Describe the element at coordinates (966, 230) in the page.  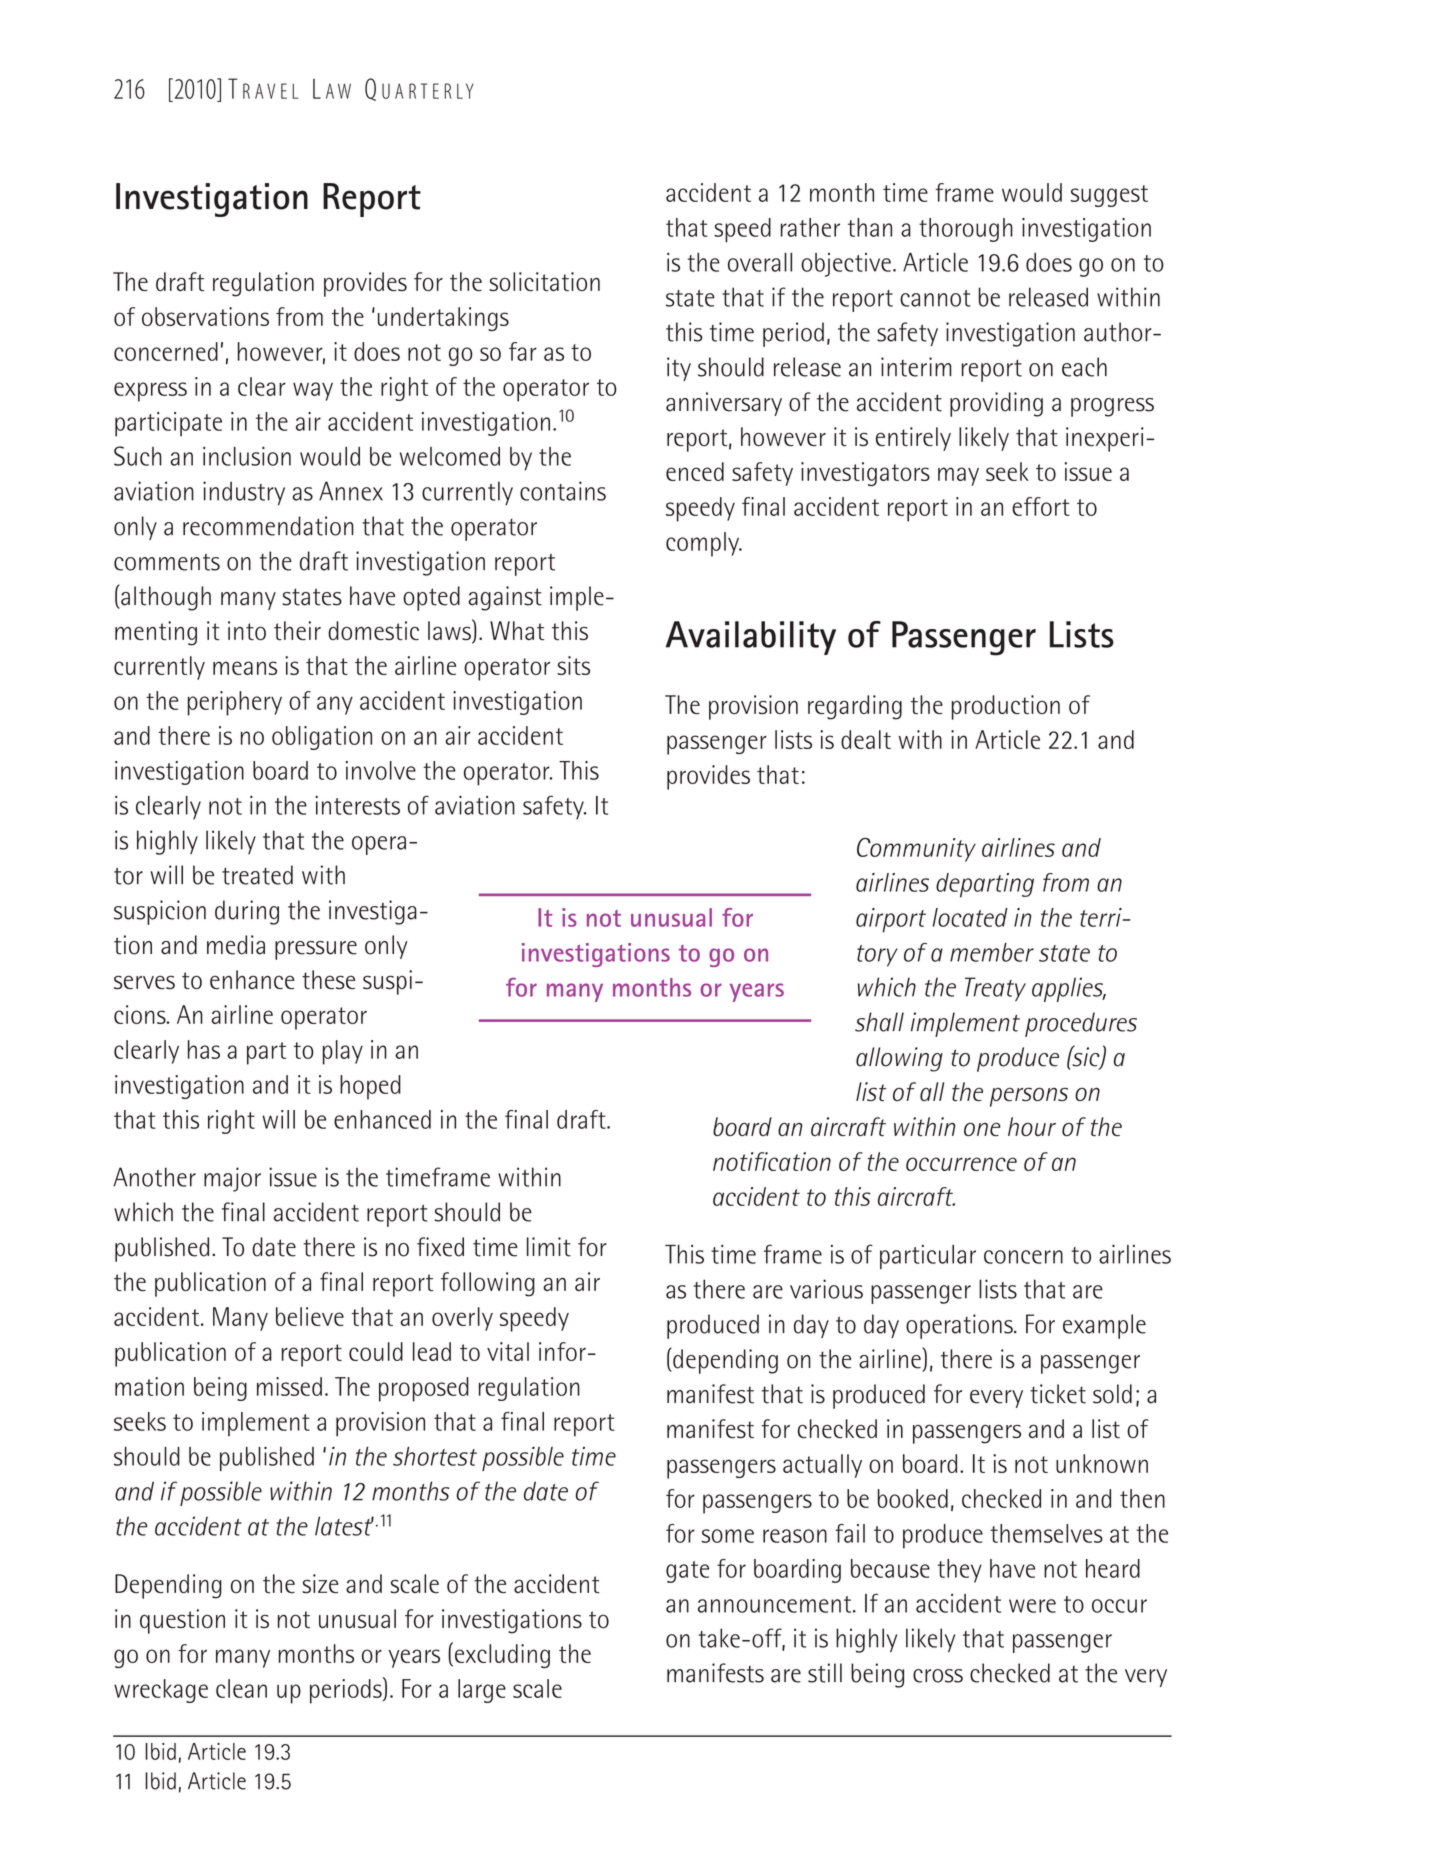
I see `thorough` at that location.
